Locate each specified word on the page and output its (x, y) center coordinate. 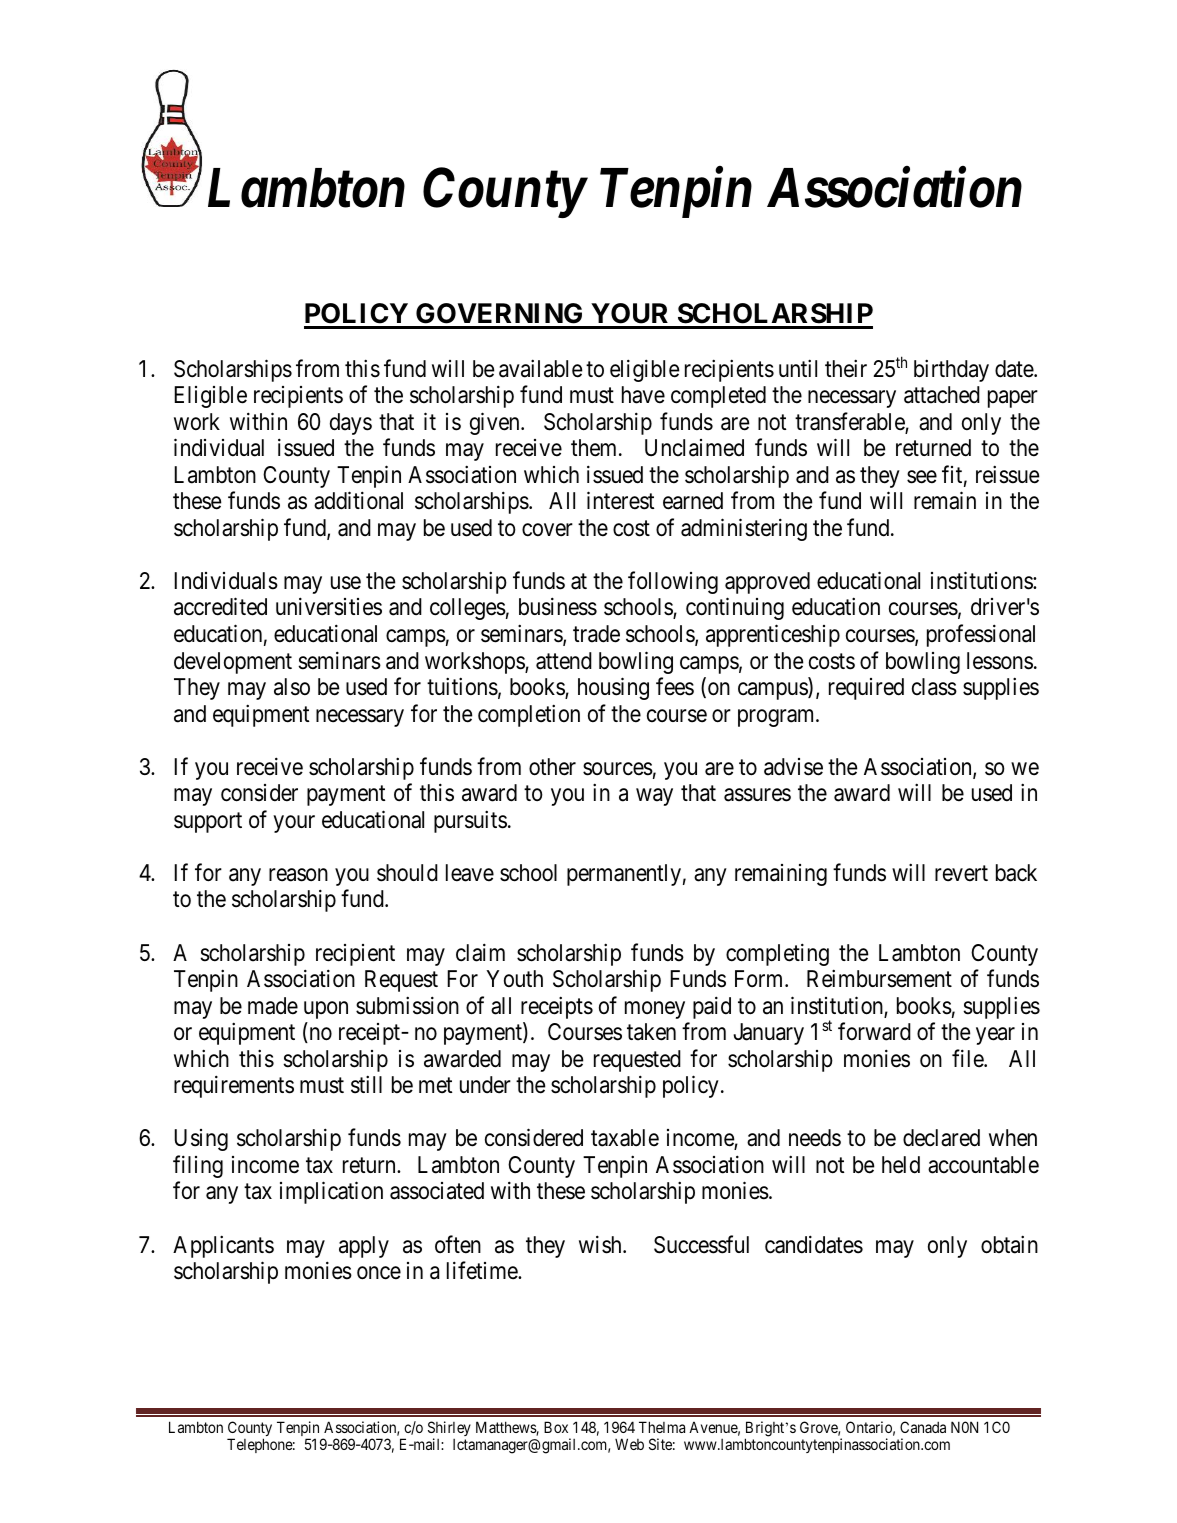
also (292, 687)
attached (942, 395)
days (351, 424)
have (643, 395)
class (934, 687)
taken (651, 1032)
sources (618, 769)
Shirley (449, 1430)
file (968, 1058)
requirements (234, 1087)
